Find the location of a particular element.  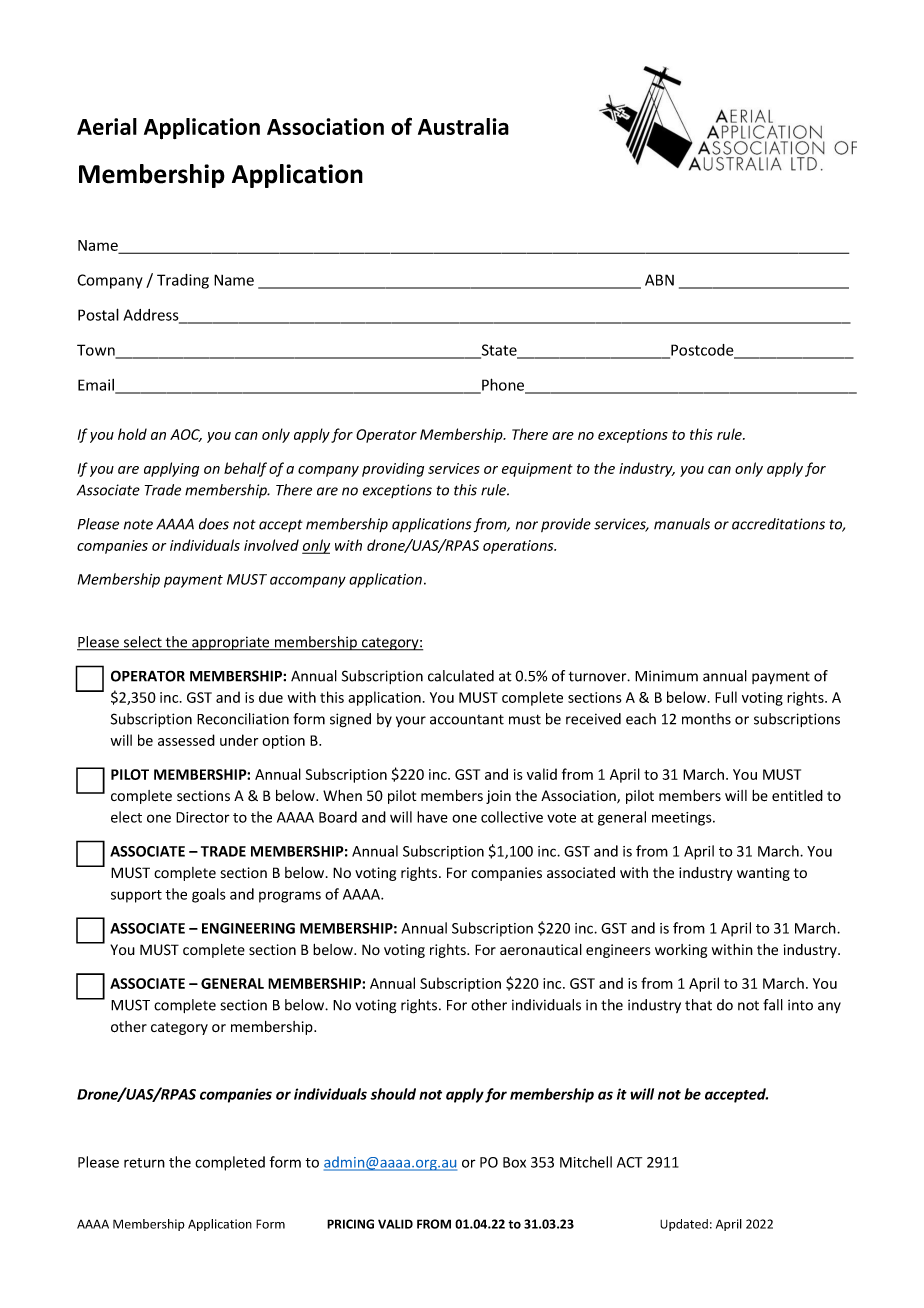

Full is located at coordinates (726, 697).
